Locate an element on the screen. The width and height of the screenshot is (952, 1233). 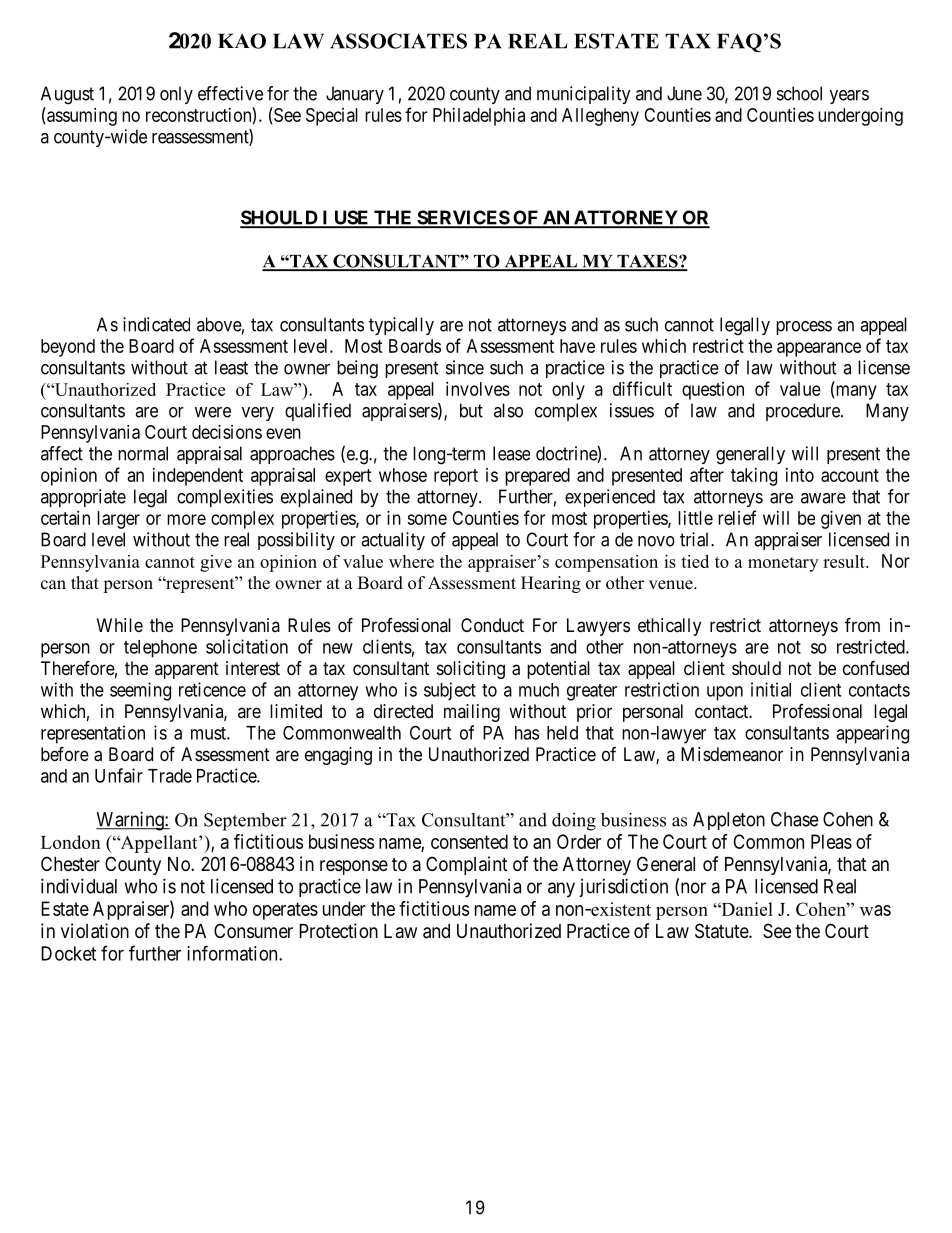
school is located at coordinates (799, 93).
